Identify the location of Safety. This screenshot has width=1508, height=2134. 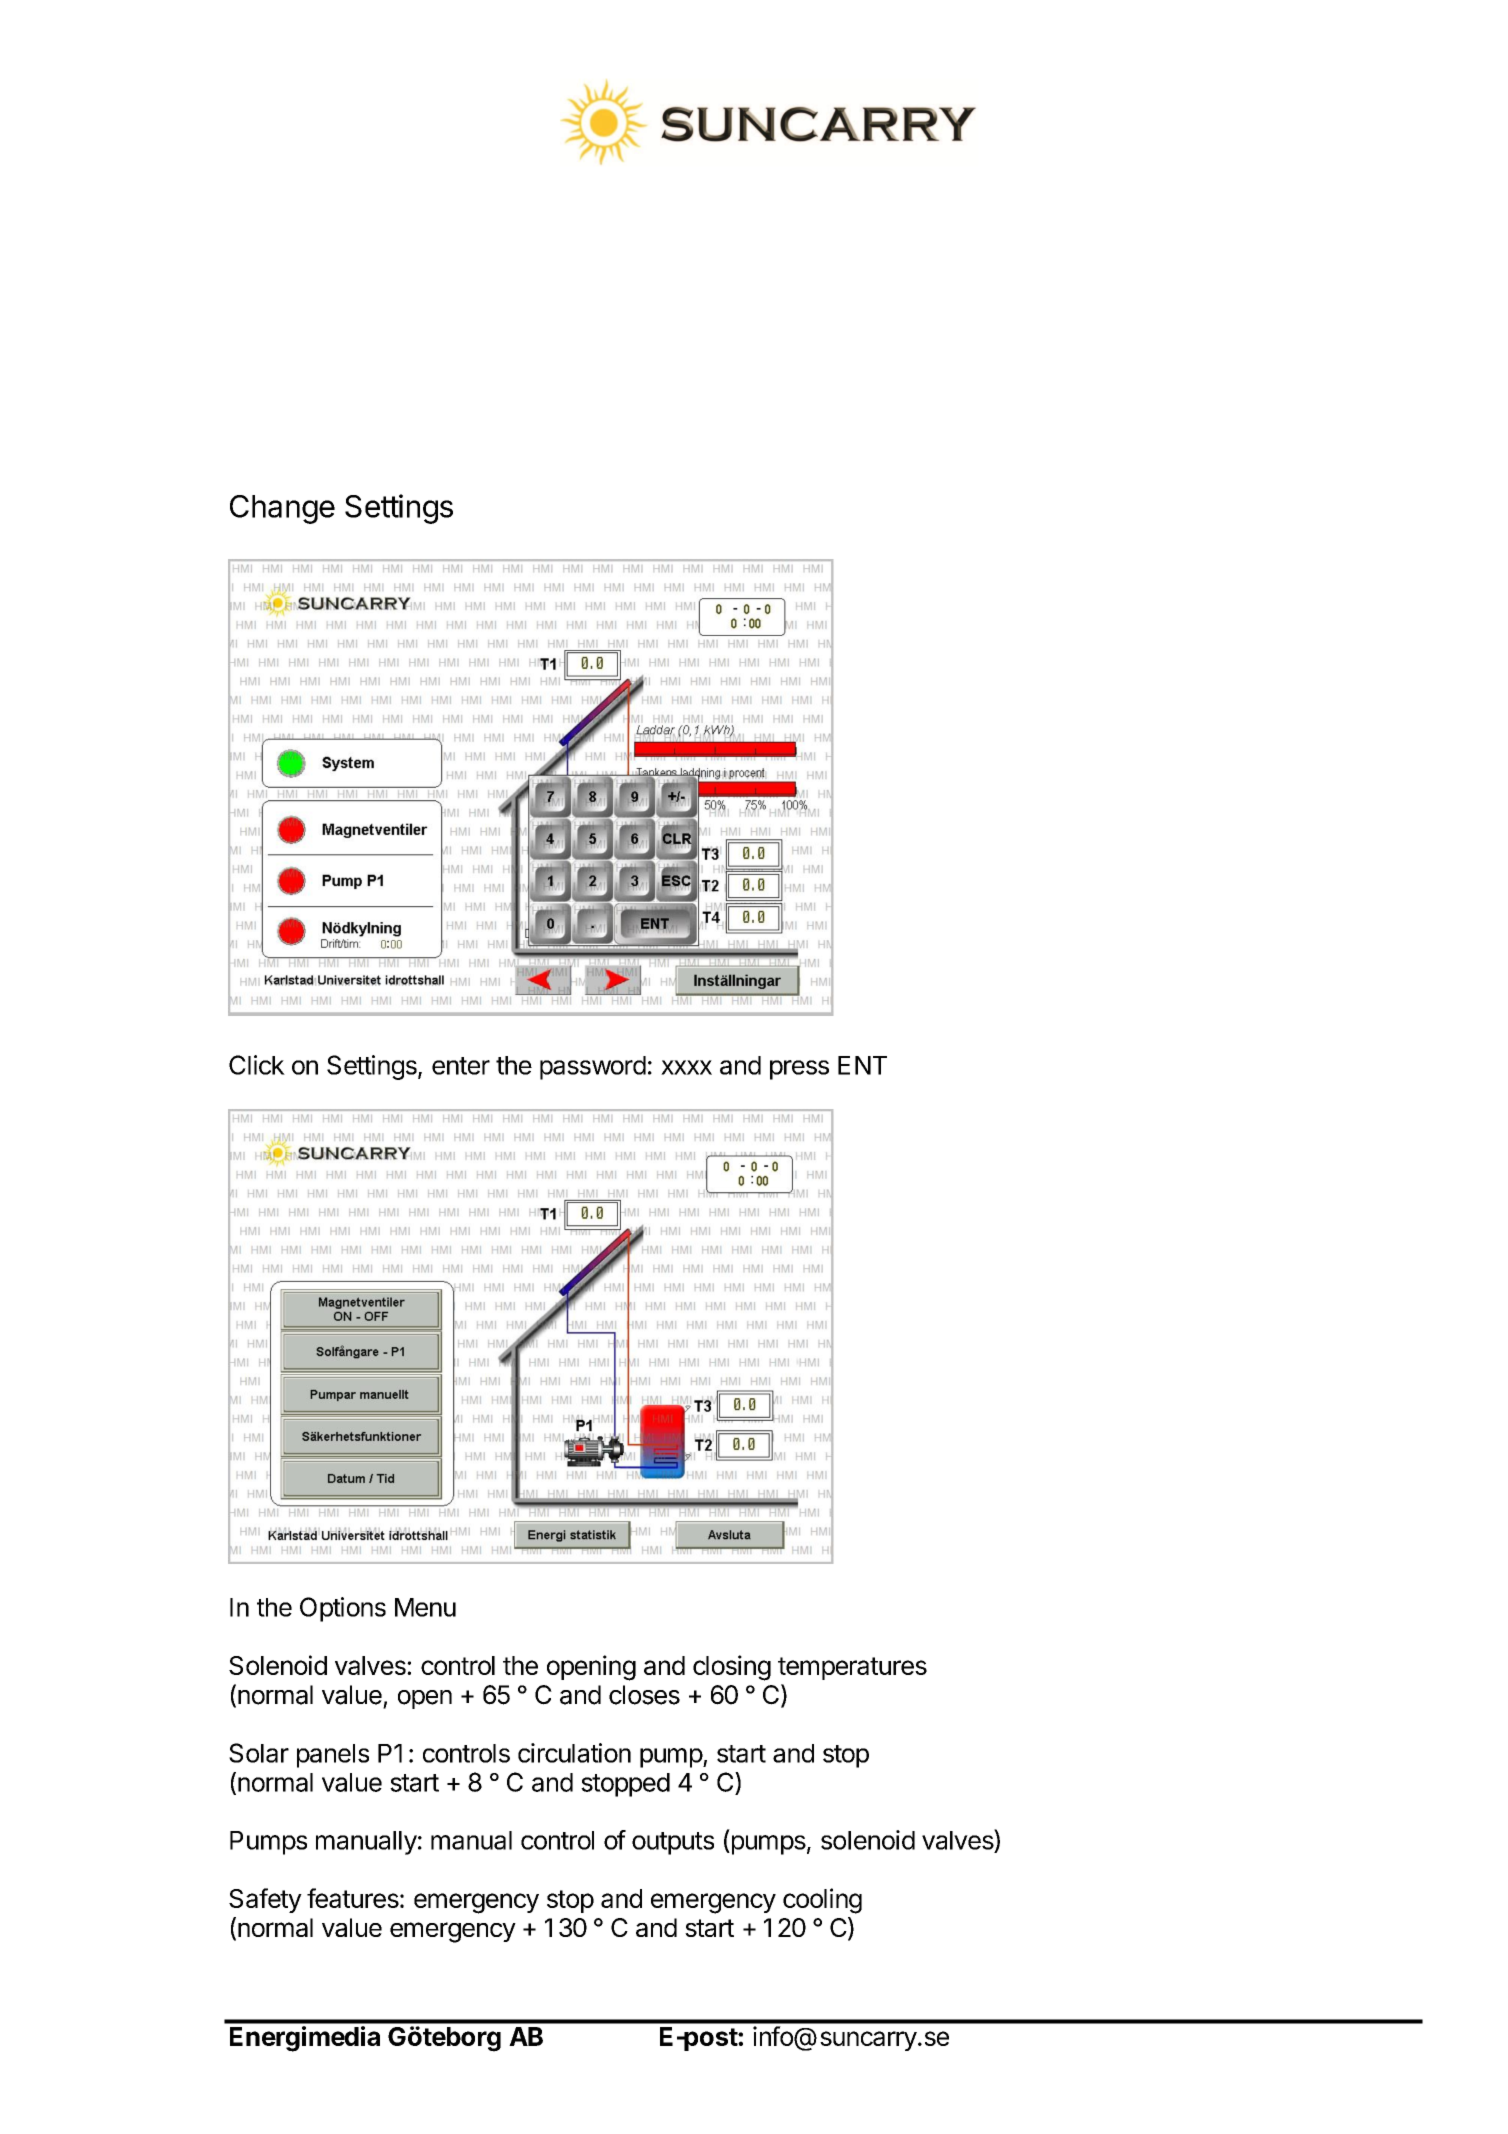
(265, 1900).
